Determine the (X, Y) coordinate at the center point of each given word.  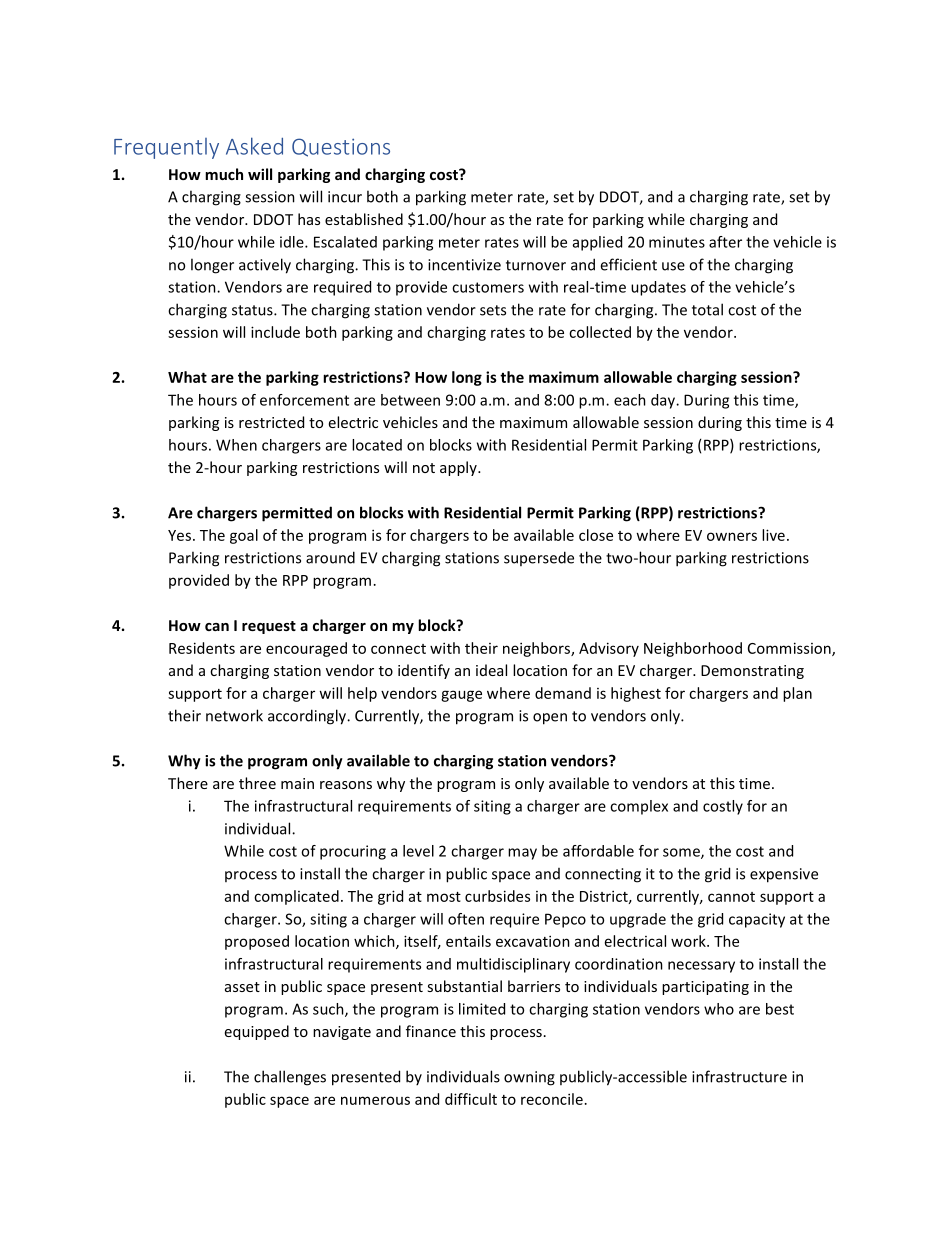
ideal (491, 670)
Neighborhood (693, 649)
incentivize (464, 265)
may (522, 854)
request (269, 627)
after (725, 242)
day (664, 401)
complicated (296, 897)
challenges (290, 1078)
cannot (731, 897)
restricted (271, 422)
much (224, 174)
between (410, 400)
